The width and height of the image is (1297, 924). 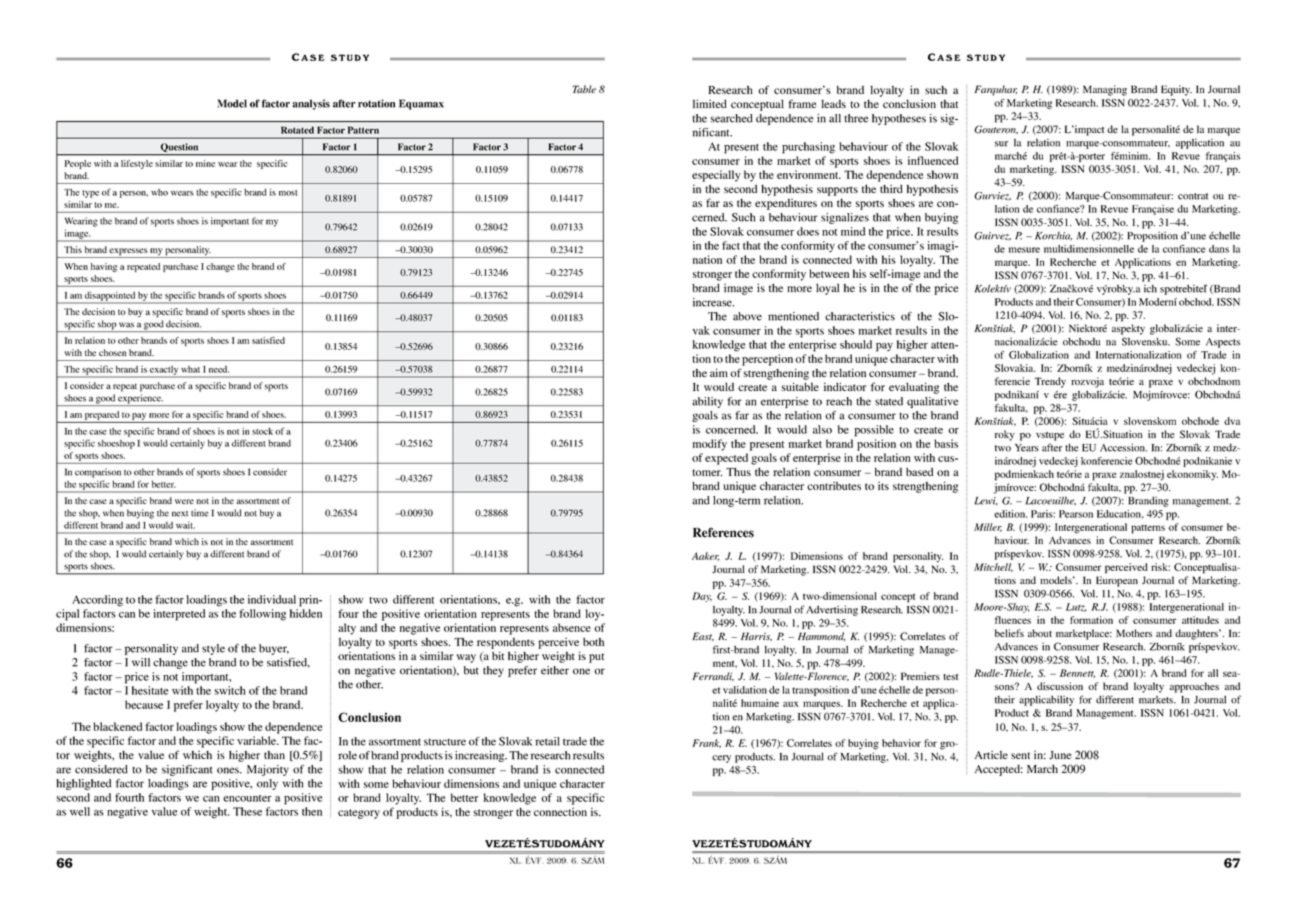 What do you see at coordinates (747, 316) in the image?
I see `above` at bounding box center [747, 316].
